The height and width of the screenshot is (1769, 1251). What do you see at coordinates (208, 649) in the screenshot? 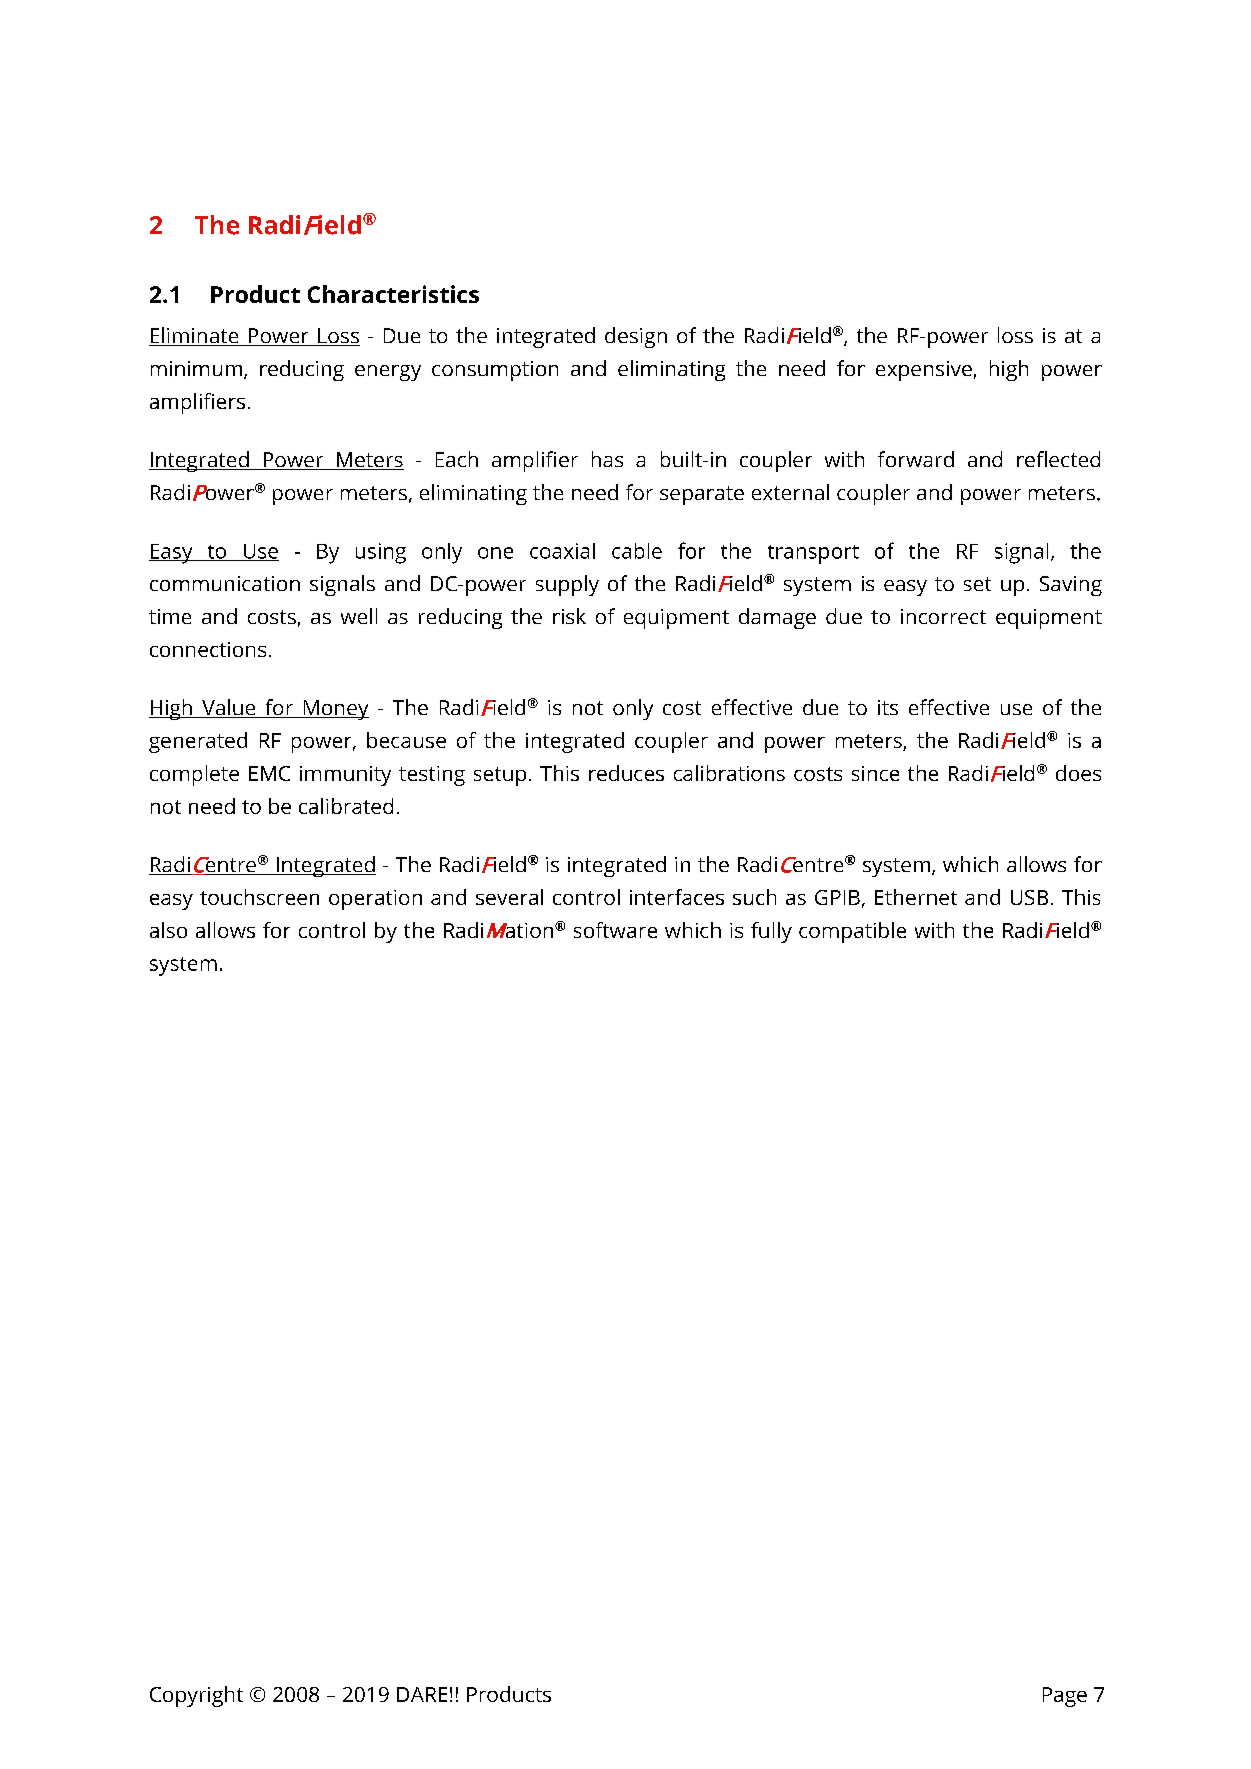
I see `connections` at bounding box center [208, 649].
